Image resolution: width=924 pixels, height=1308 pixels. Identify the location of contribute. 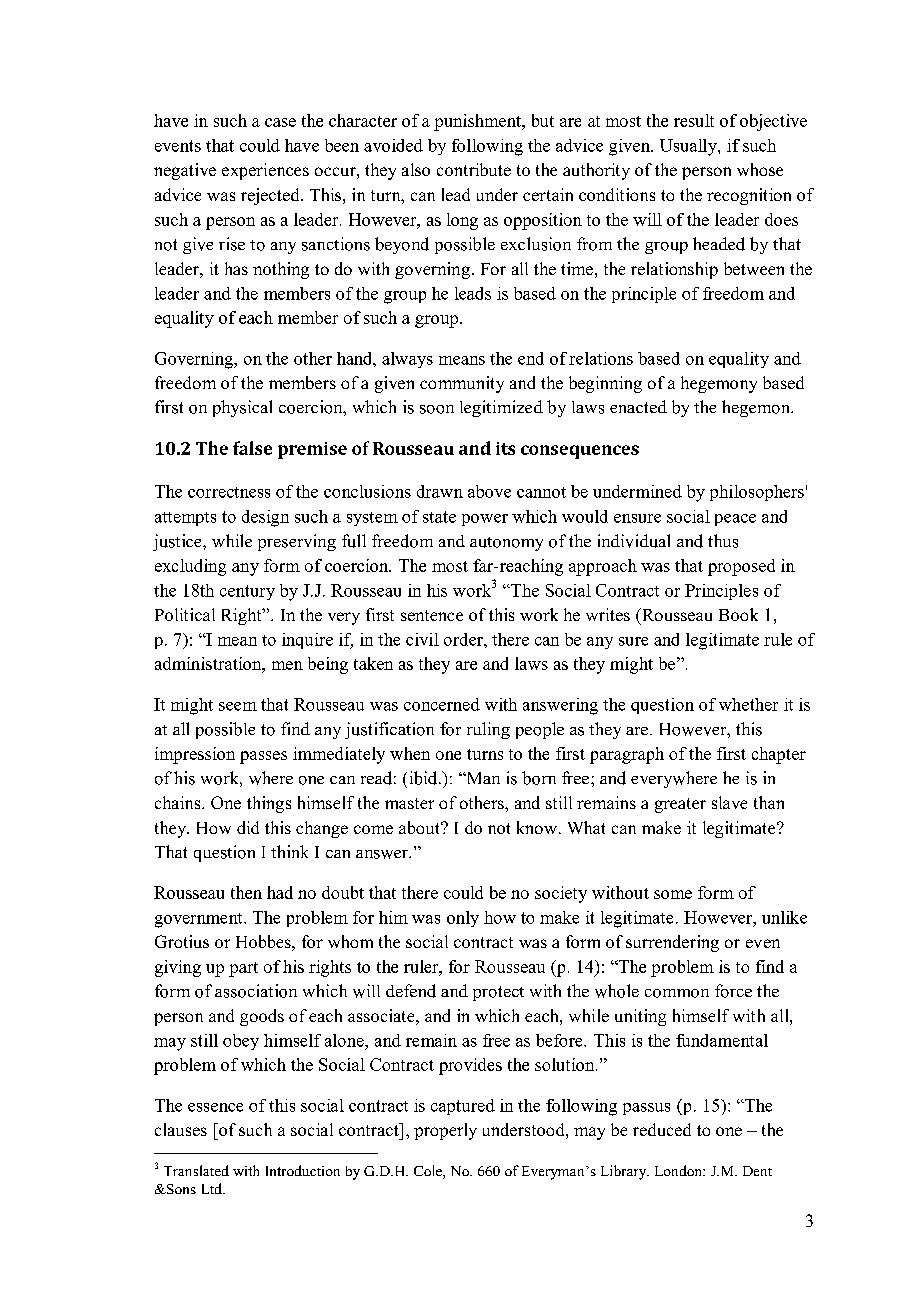
(474, 169).
